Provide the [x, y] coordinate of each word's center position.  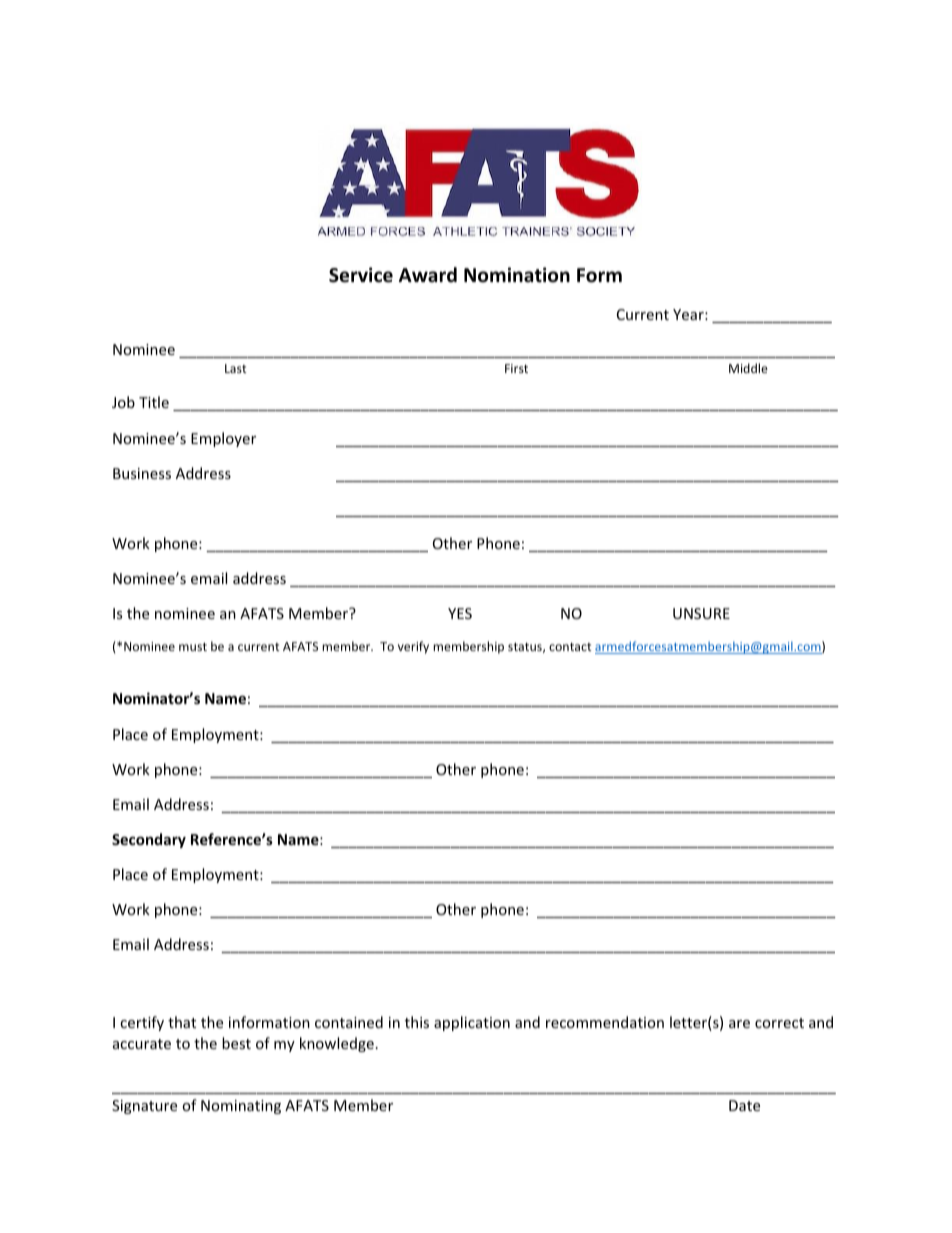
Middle [748, 368]
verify [413, 647]
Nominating [241, 1107]
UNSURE [701, 613]
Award [428, 275]
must [193, 647]
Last [236, 368]
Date [744, 1105]
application [472, 1023]
